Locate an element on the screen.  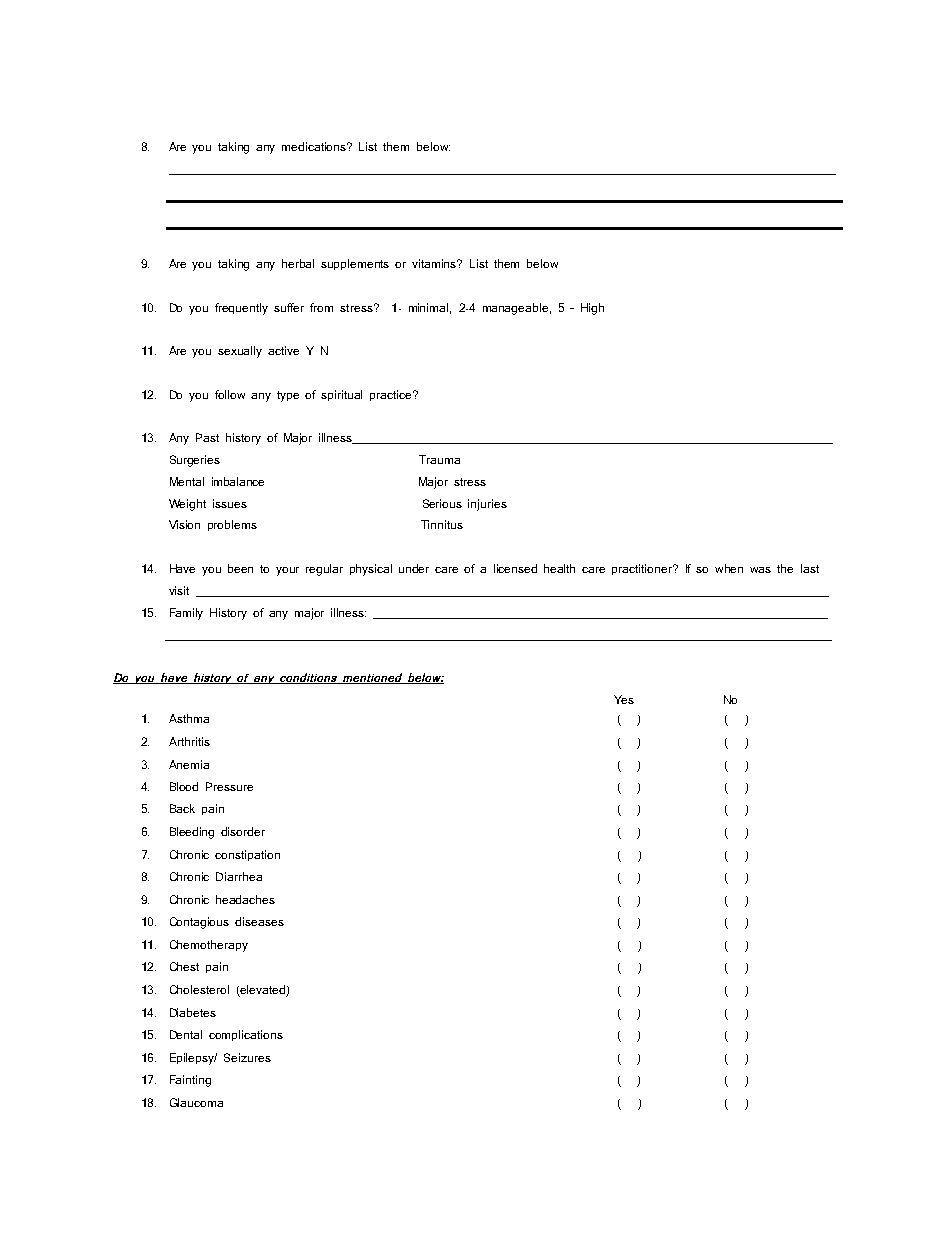
follow is located at coordinates (230, 394).
